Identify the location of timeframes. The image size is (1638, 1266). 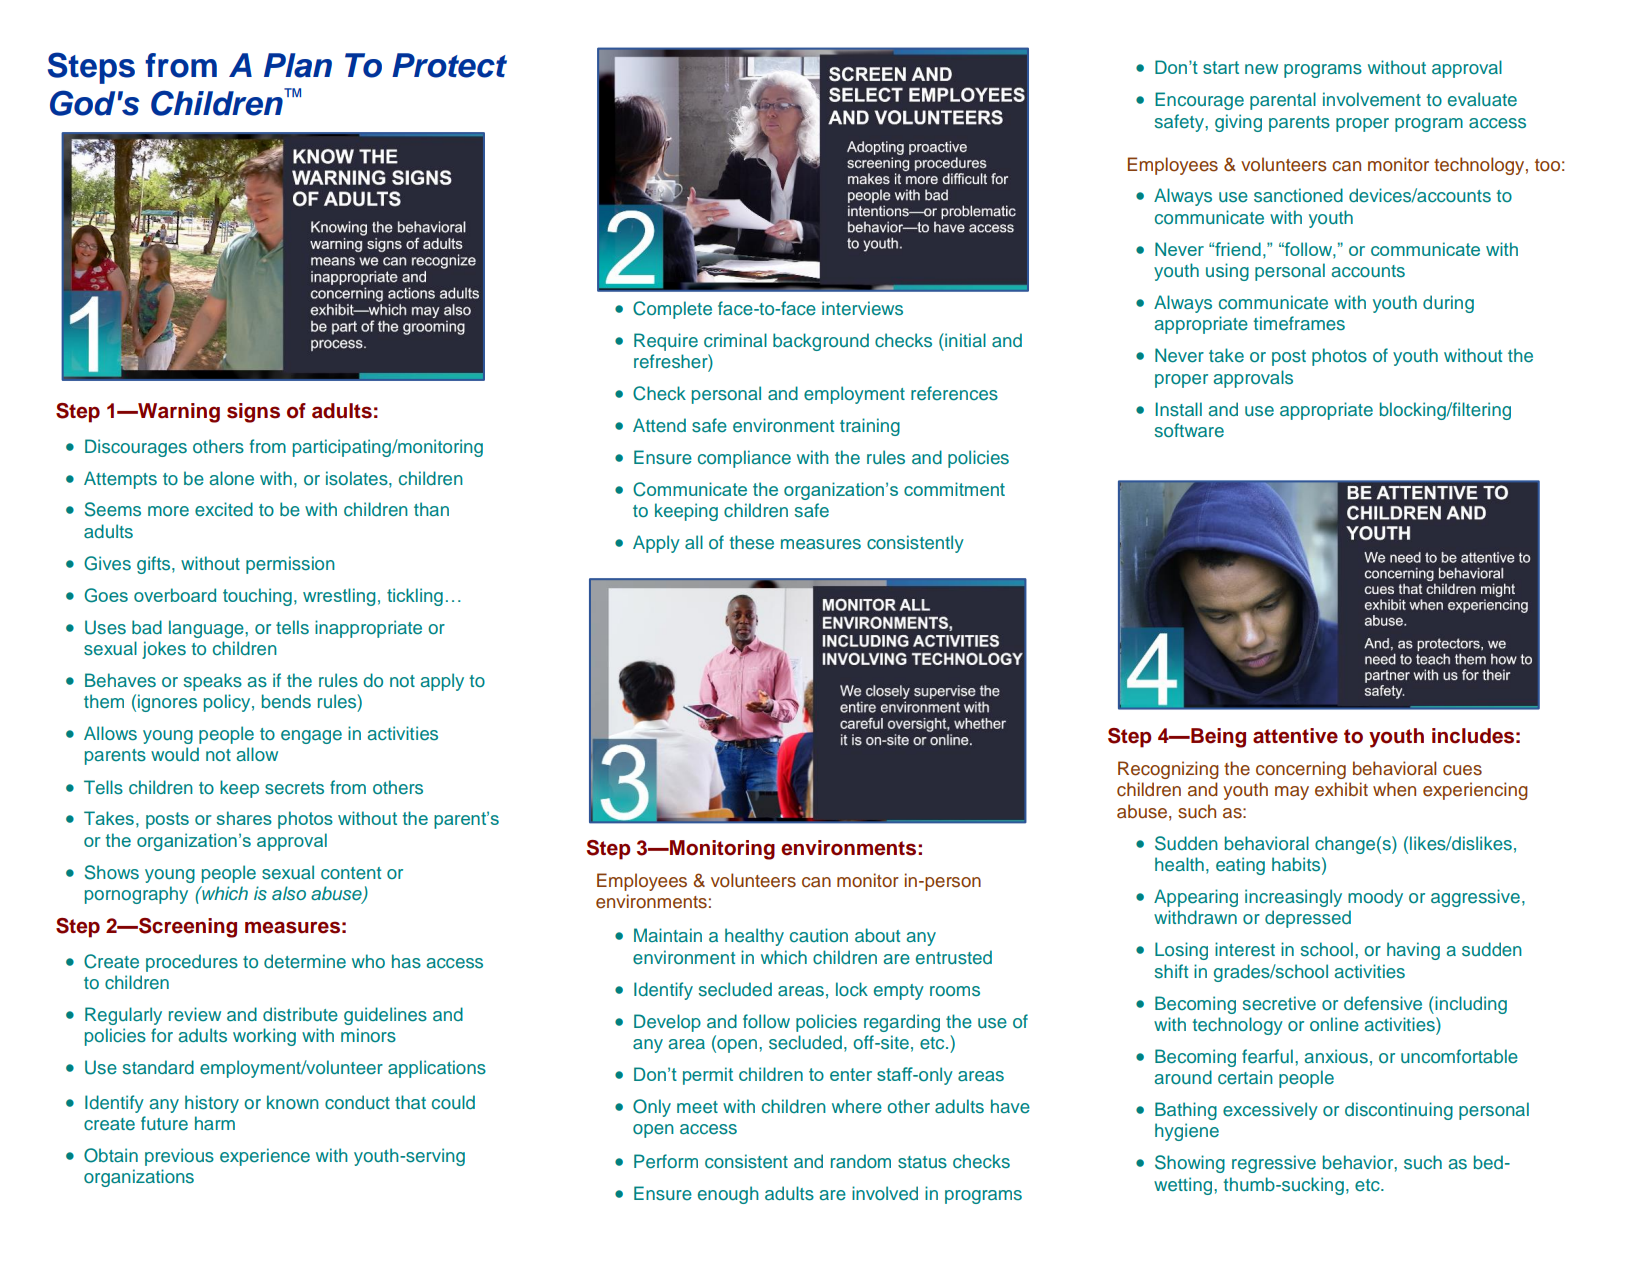
(1299, 323).
